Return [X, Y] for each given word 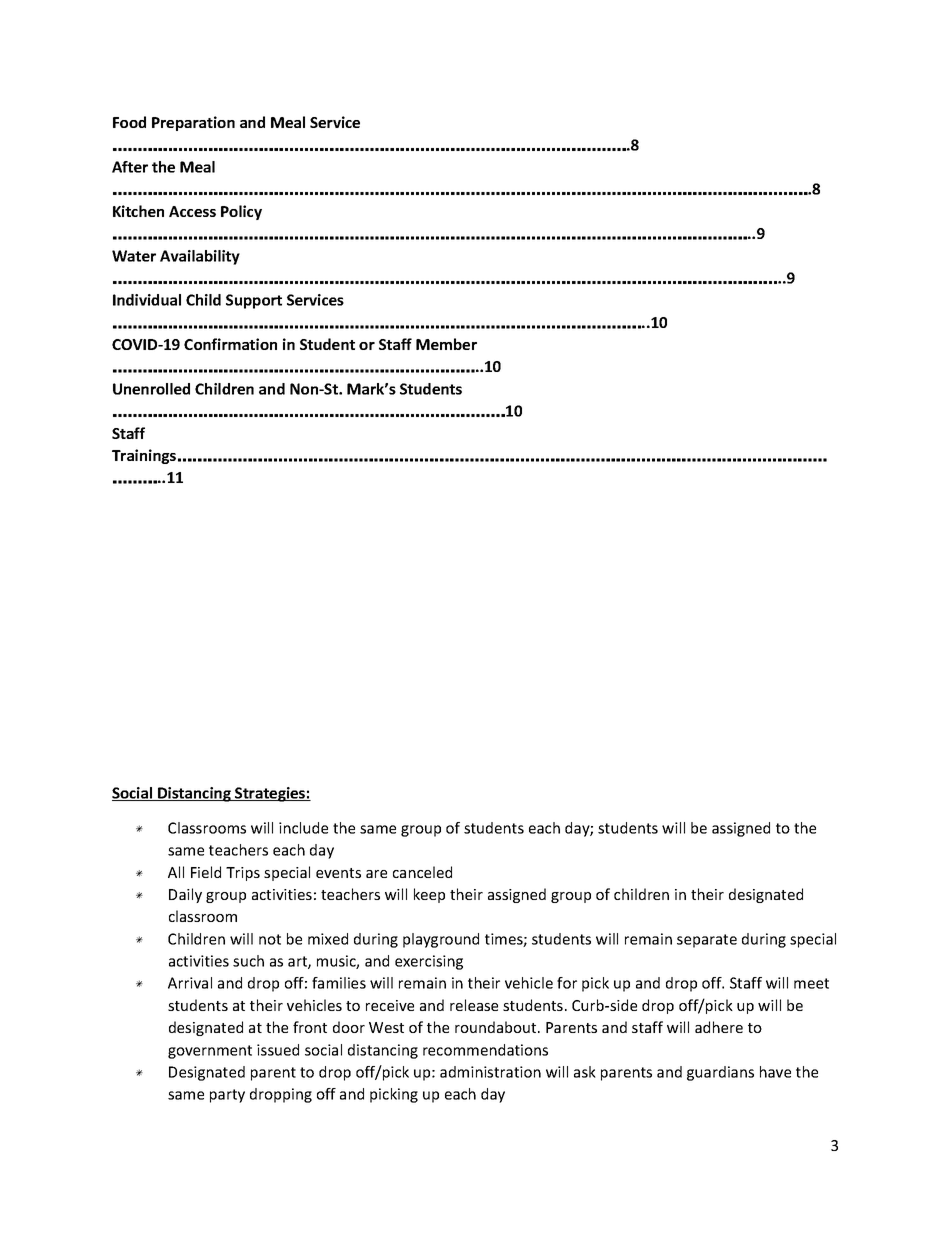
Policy [241, 212]
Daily [185, 895]
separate [707, 941]
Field [206, 872]
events [338, 873]
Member [446, 344]
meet [811, 983]
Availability [200, 257]
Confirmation [230, 344]
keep [429, 895]
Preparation [193, 123]
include [303, 828]
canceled [422, 872]
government [210, 1052]
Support [254, 301]
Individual [147, 300]
